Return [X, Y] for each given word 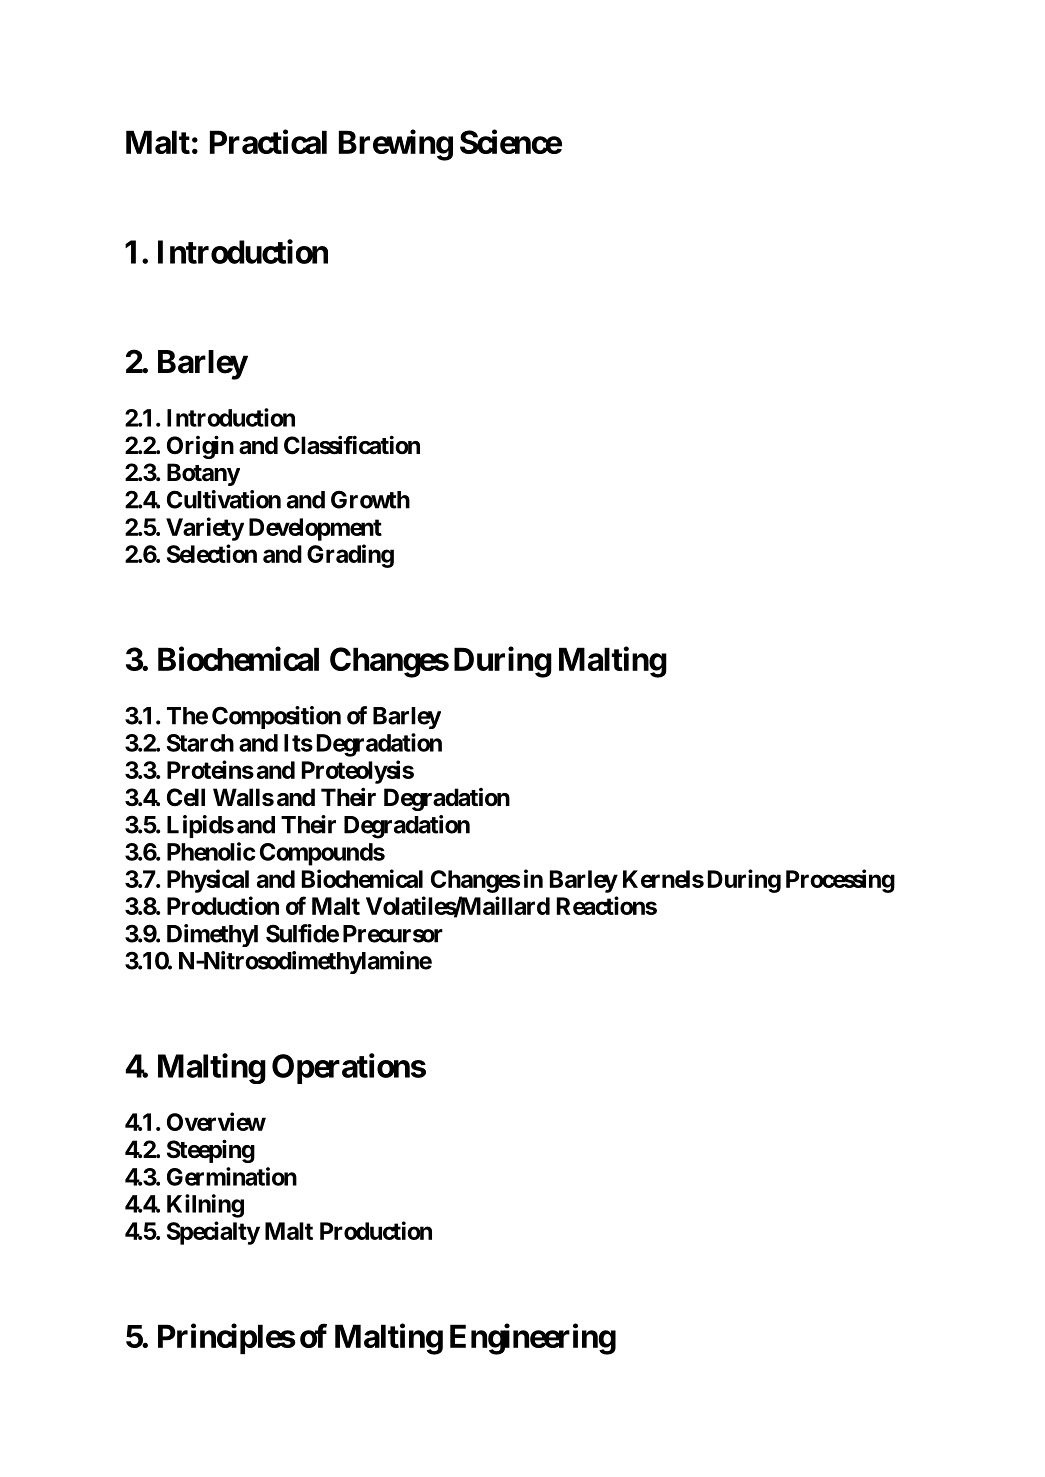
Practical [268, 141]
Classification [352, 445]
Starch [200, 743]
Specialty [213, 1233]
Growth [370, 499]
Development [315, 529]
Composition [276, 717]
